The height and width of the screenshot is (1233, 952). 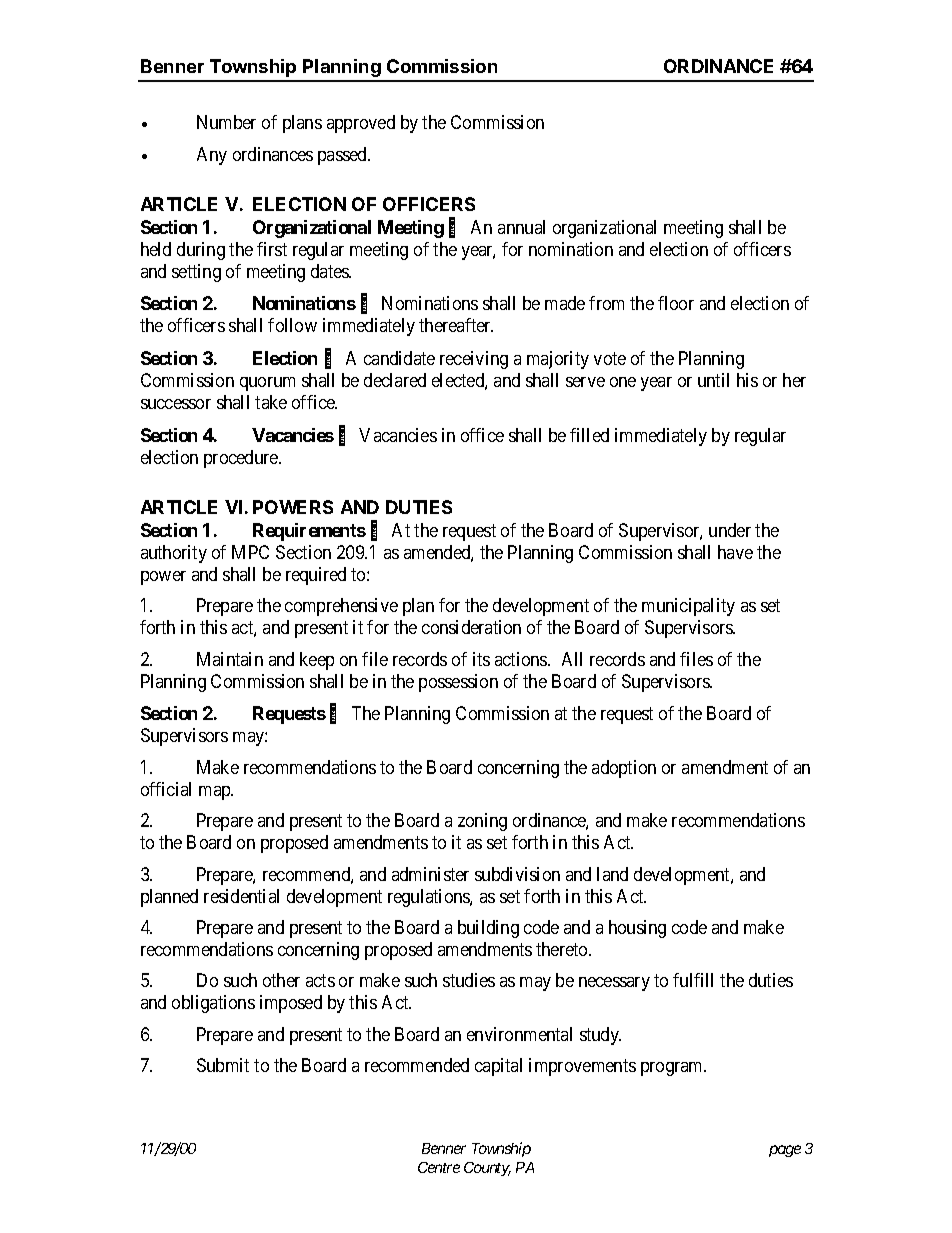 What do you see at coordinates (623, 382) in the screenshot?
I see `one` at bounding box center [623, 382].
